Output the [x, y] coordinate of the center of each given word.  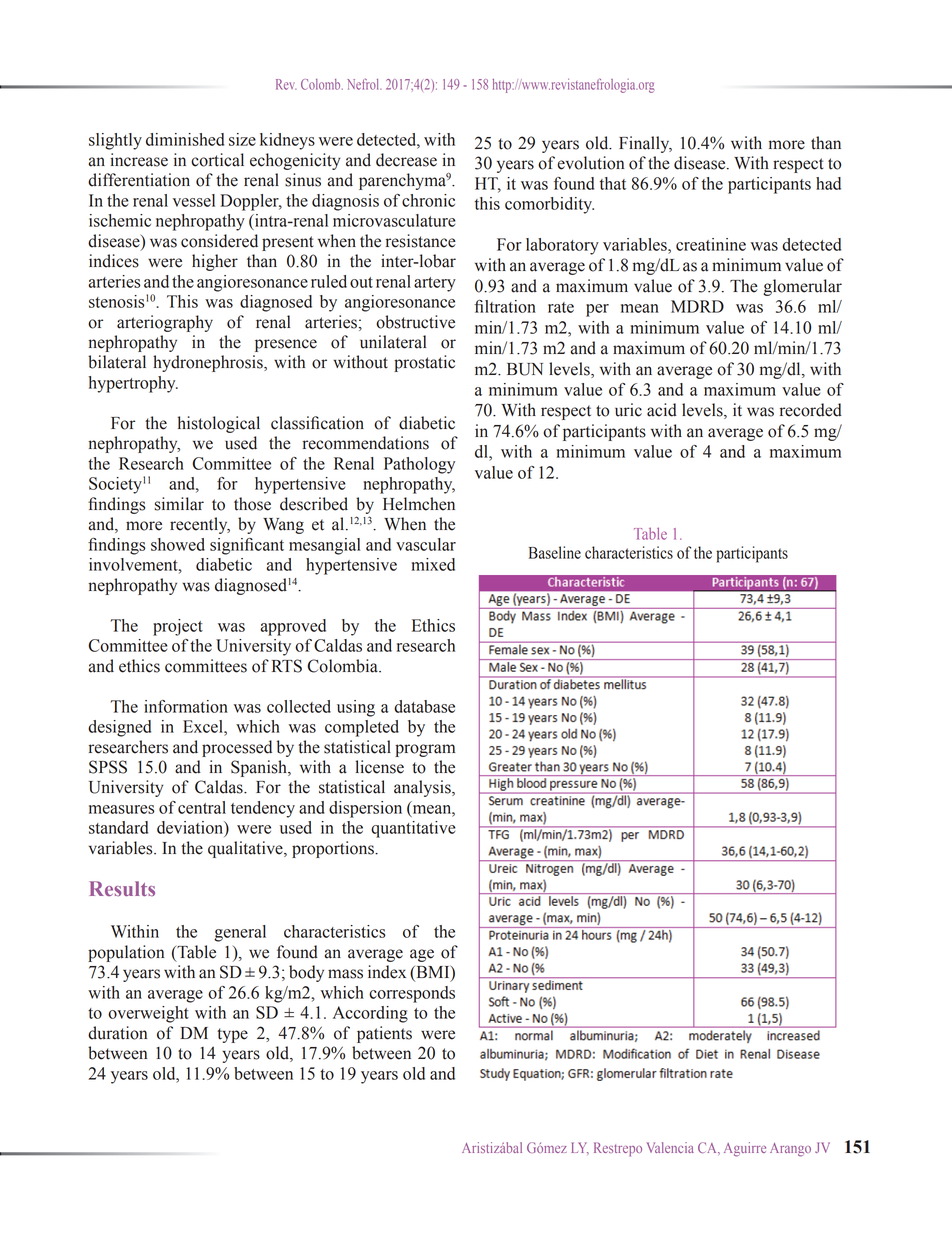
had [828, 183]
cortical [217, 160]
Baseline [555, 552]
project [178, 627]
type [232, 1035]
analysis [423, 788]
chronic [428, 200]
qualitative [246, 849]
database [424, 706]
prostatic [424, 363]
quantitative [413, 829]
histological [219, 424]
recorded [811, 410]
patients [384, 1034]
